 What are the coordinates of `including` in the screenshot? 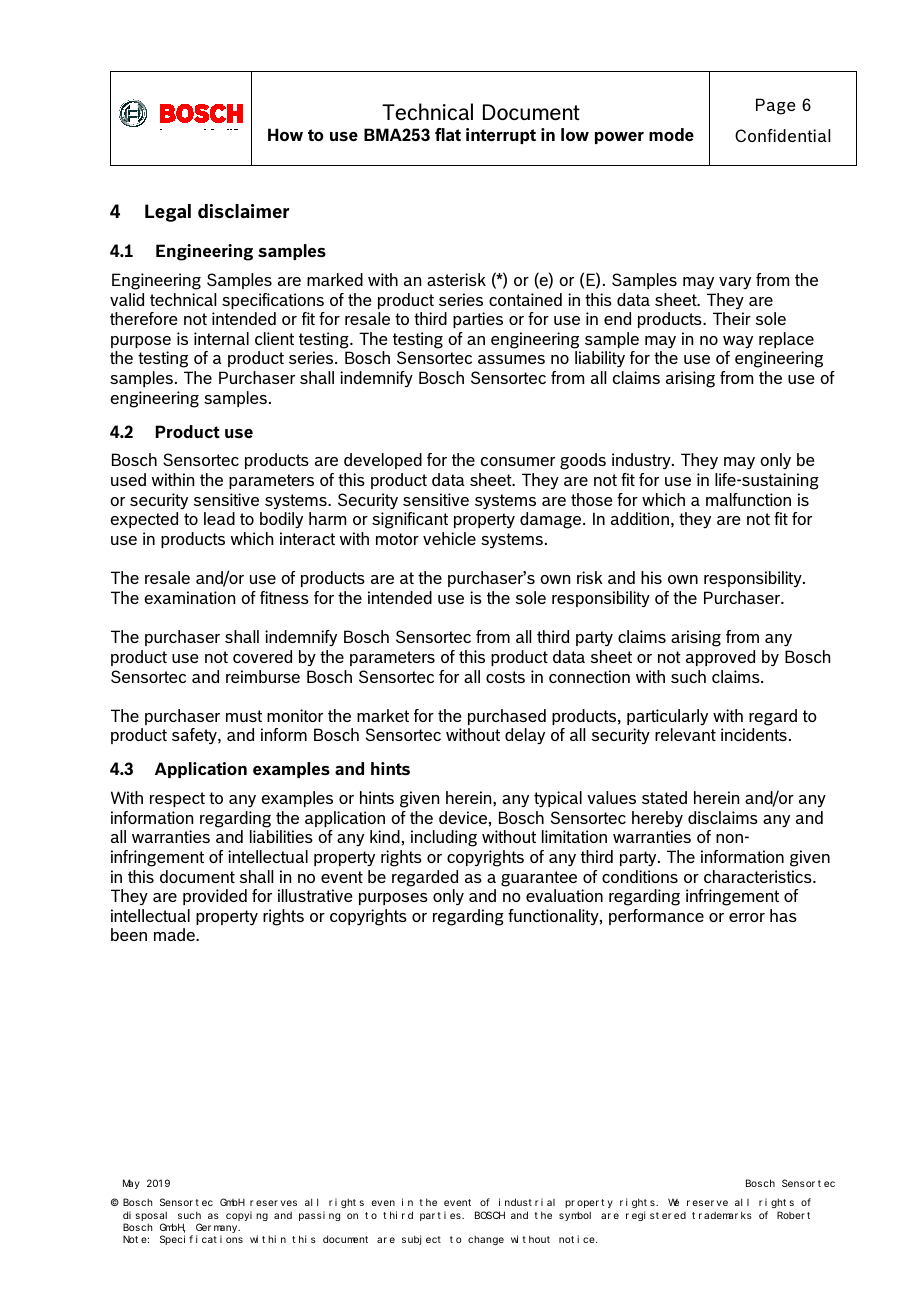 It's located at (444, 838).
